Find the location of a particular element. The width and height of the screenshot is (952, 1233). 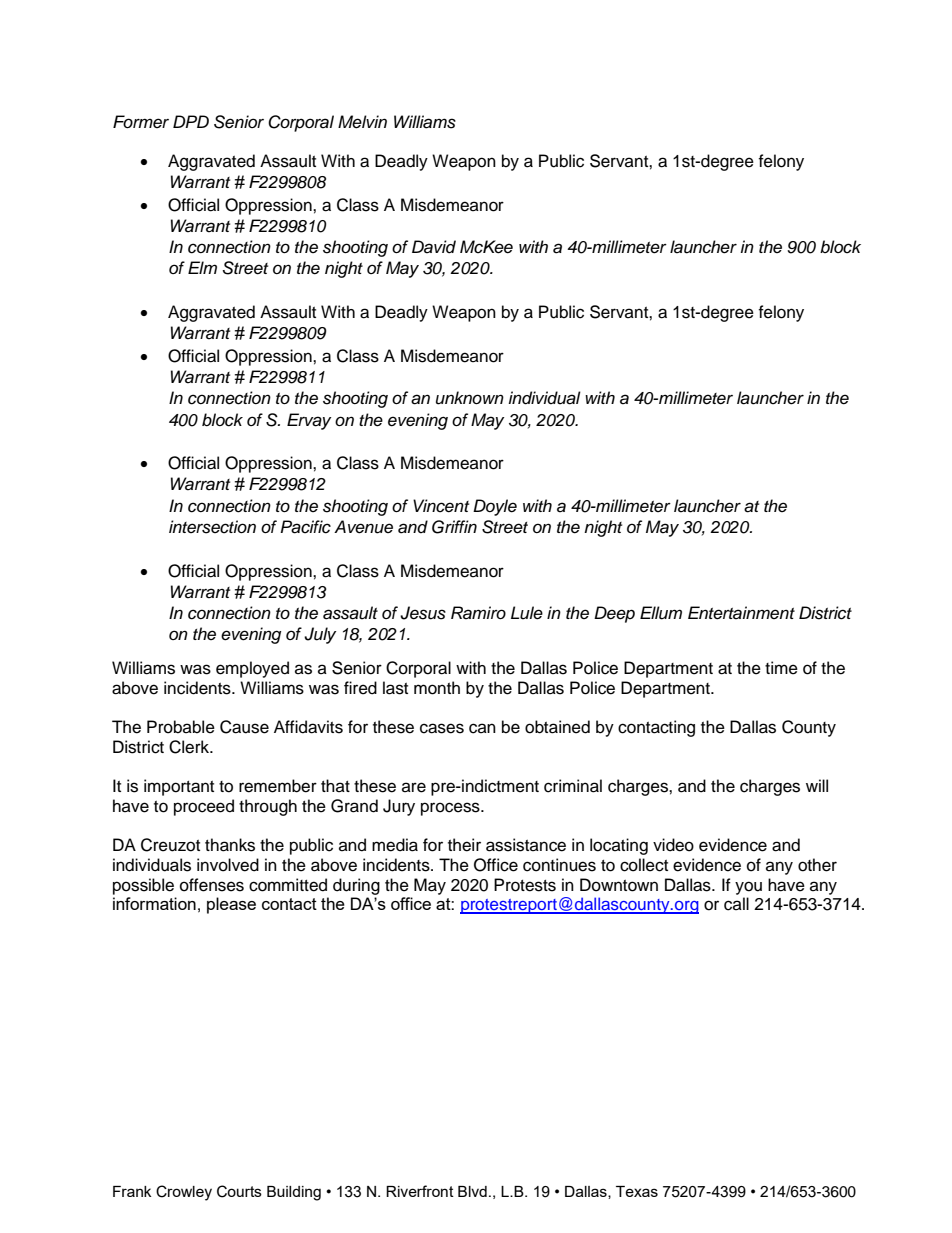

Doyle is located at coordinates (495, 507).
